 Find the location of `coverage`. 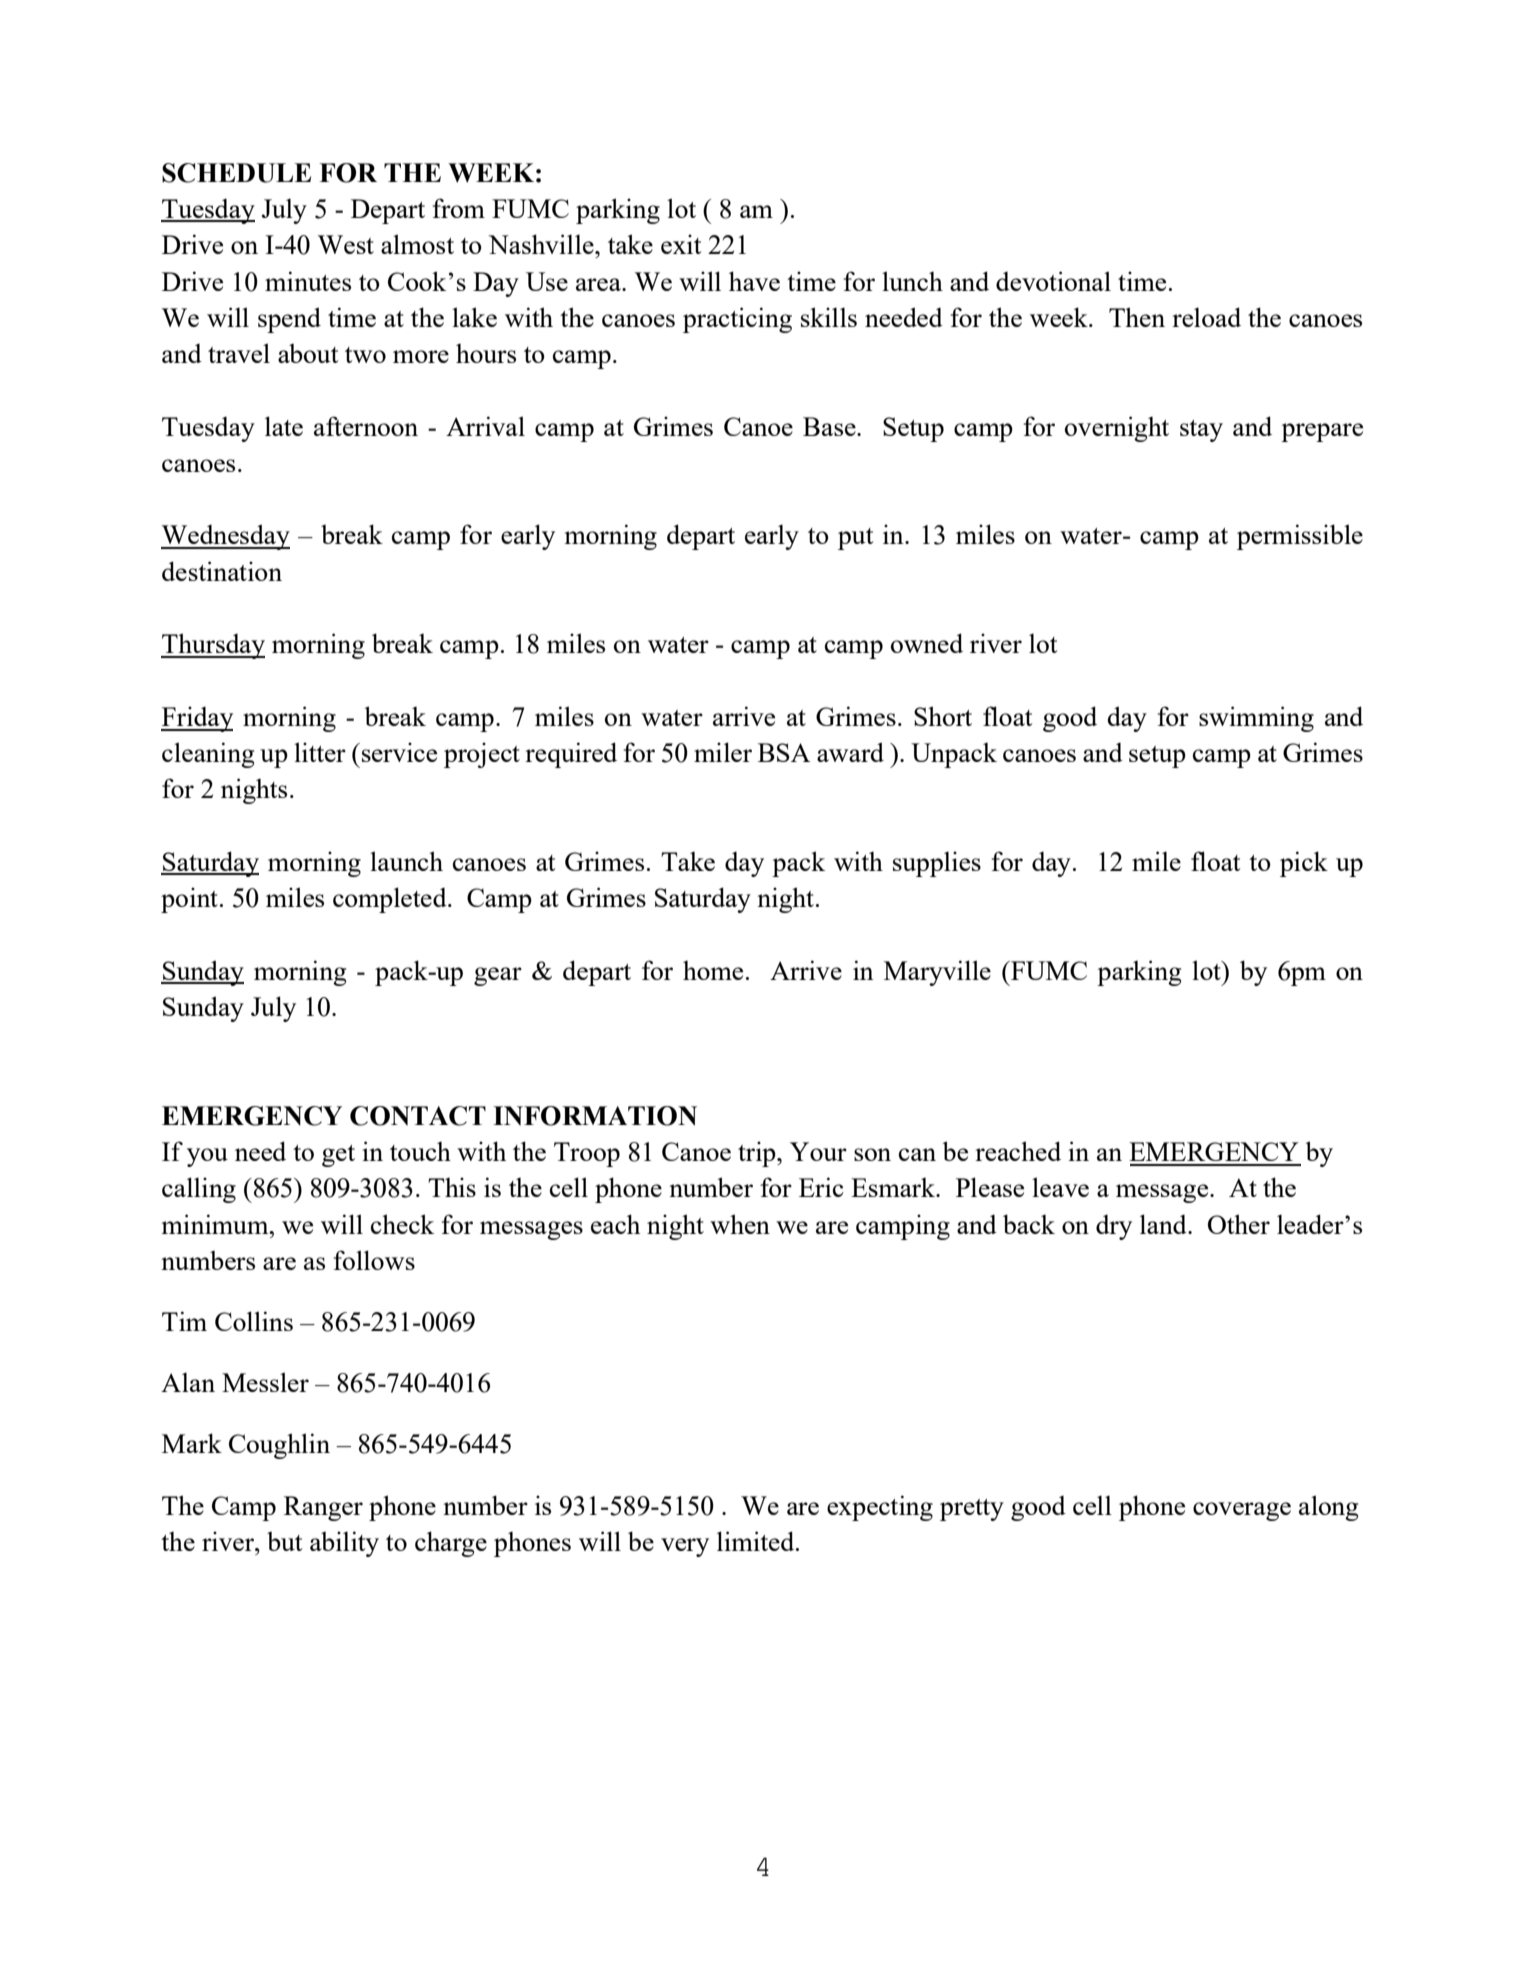

coverage is located at coordinates (1242, 1511).
